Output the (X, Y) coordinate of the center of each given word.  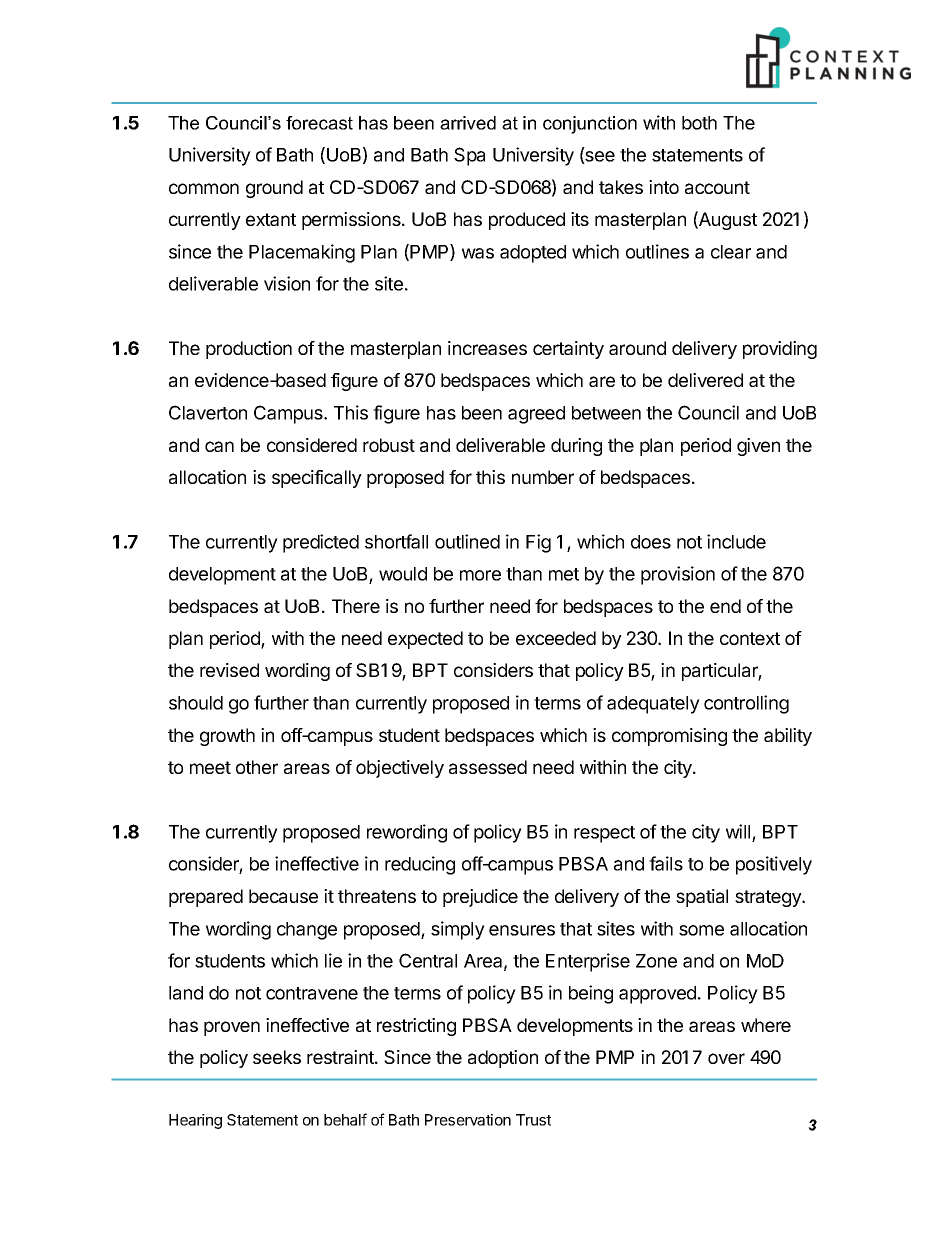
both (699, 123)
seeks (277, 1057)
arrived (468, 123)
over (726, 1058)
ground (274, 189)
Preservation (468, 1120)
